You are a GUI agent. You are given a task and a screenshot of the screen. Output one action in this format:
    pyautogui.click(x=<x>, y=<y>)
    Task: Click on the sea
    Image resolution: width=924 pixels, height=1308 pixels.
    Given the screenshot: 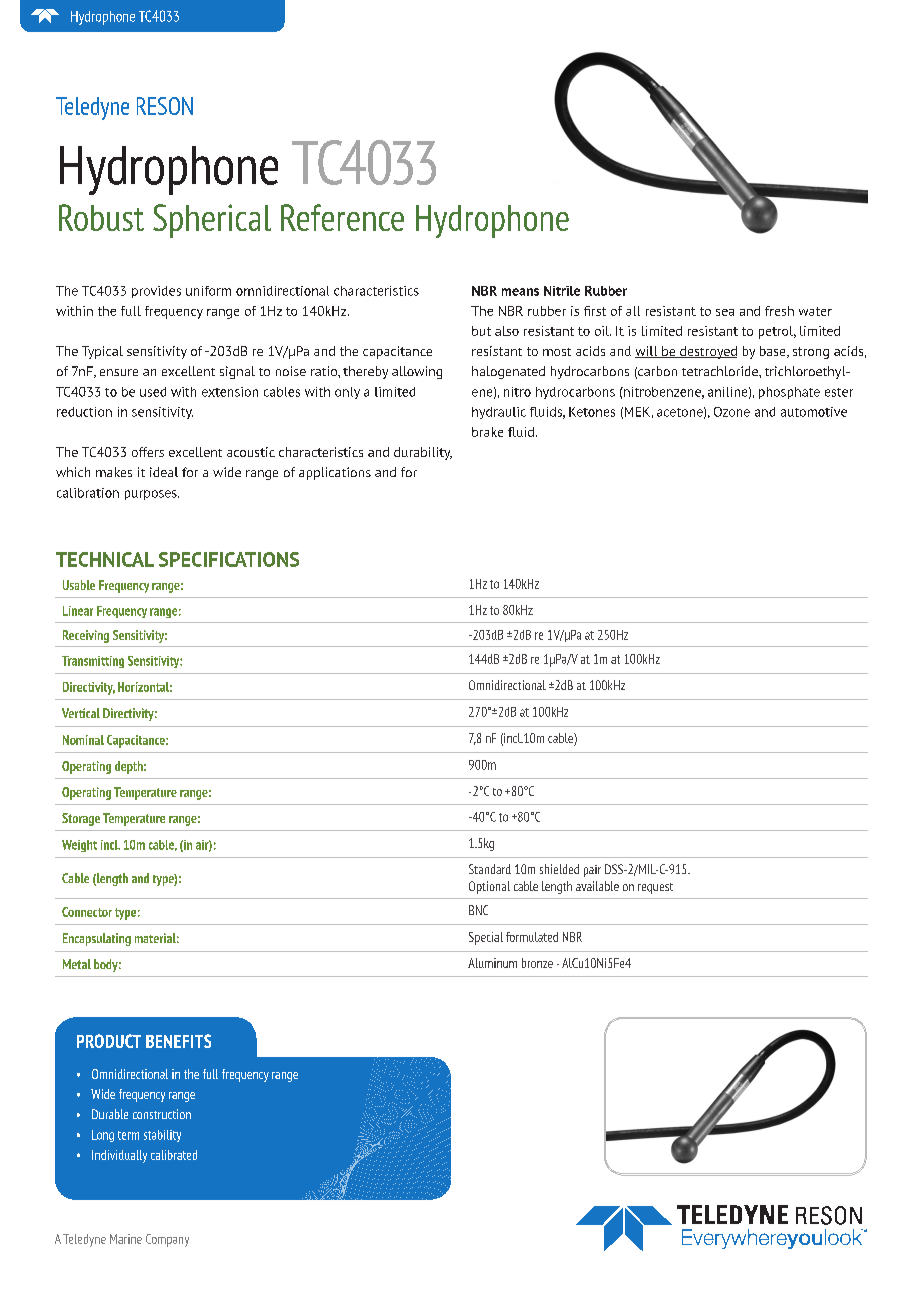 What is the action you would take?
    pyautogui.click(x=725, y=312)
